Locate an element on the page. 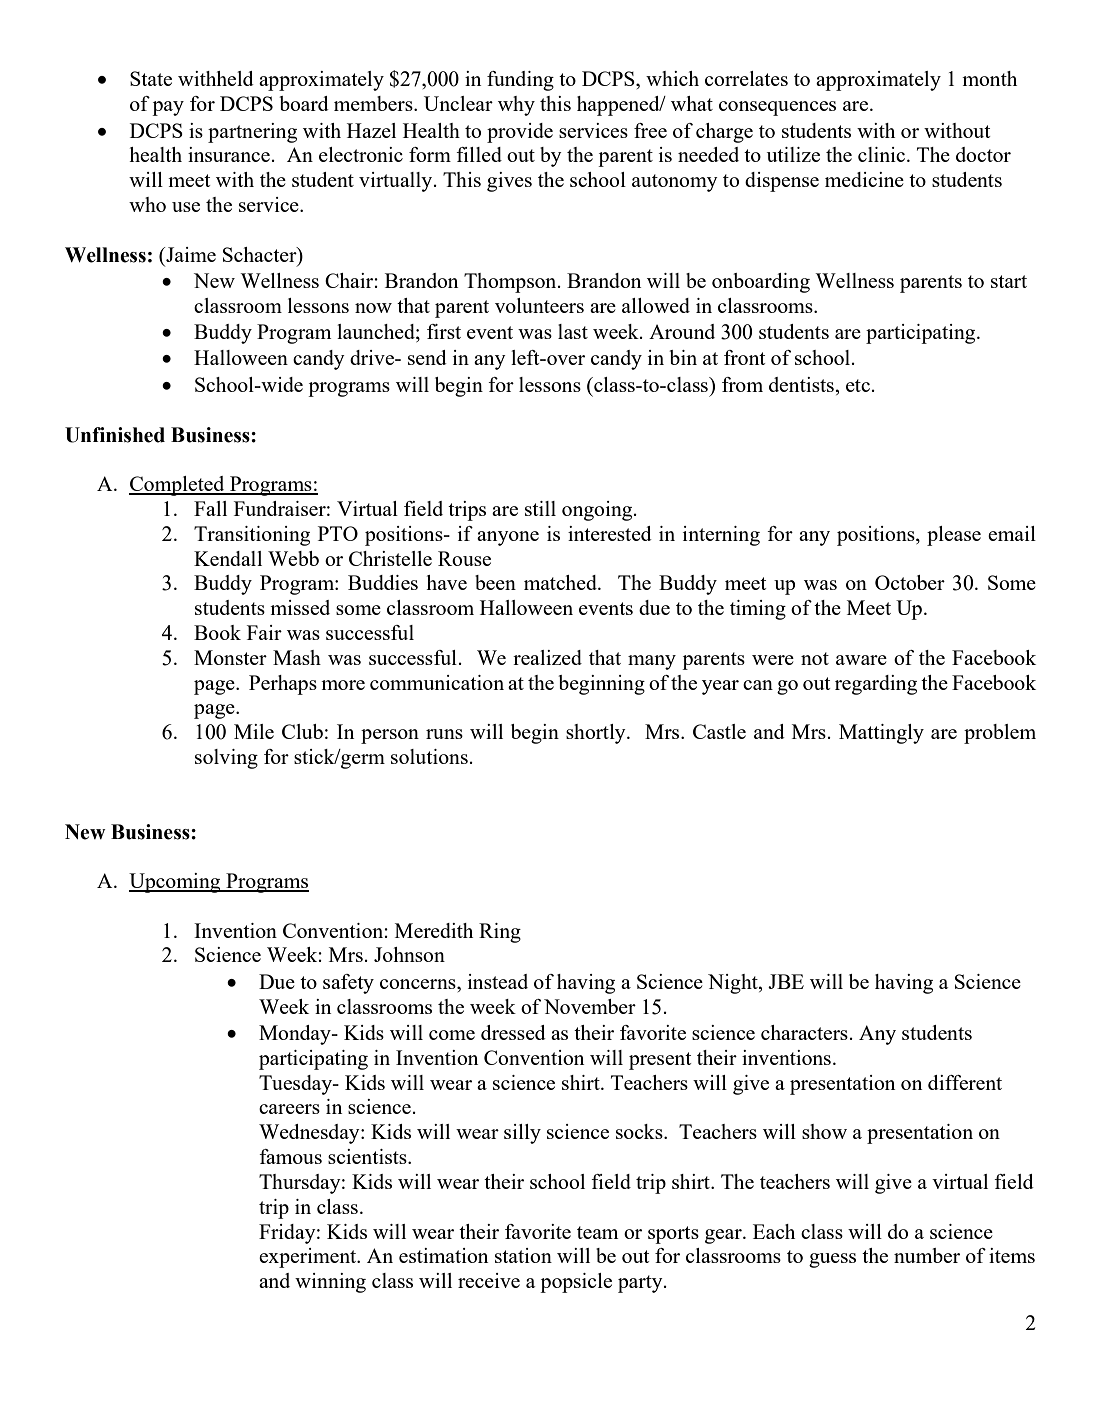 This image has height=1424, width=1101. last is located at coordinates (573, 331).
